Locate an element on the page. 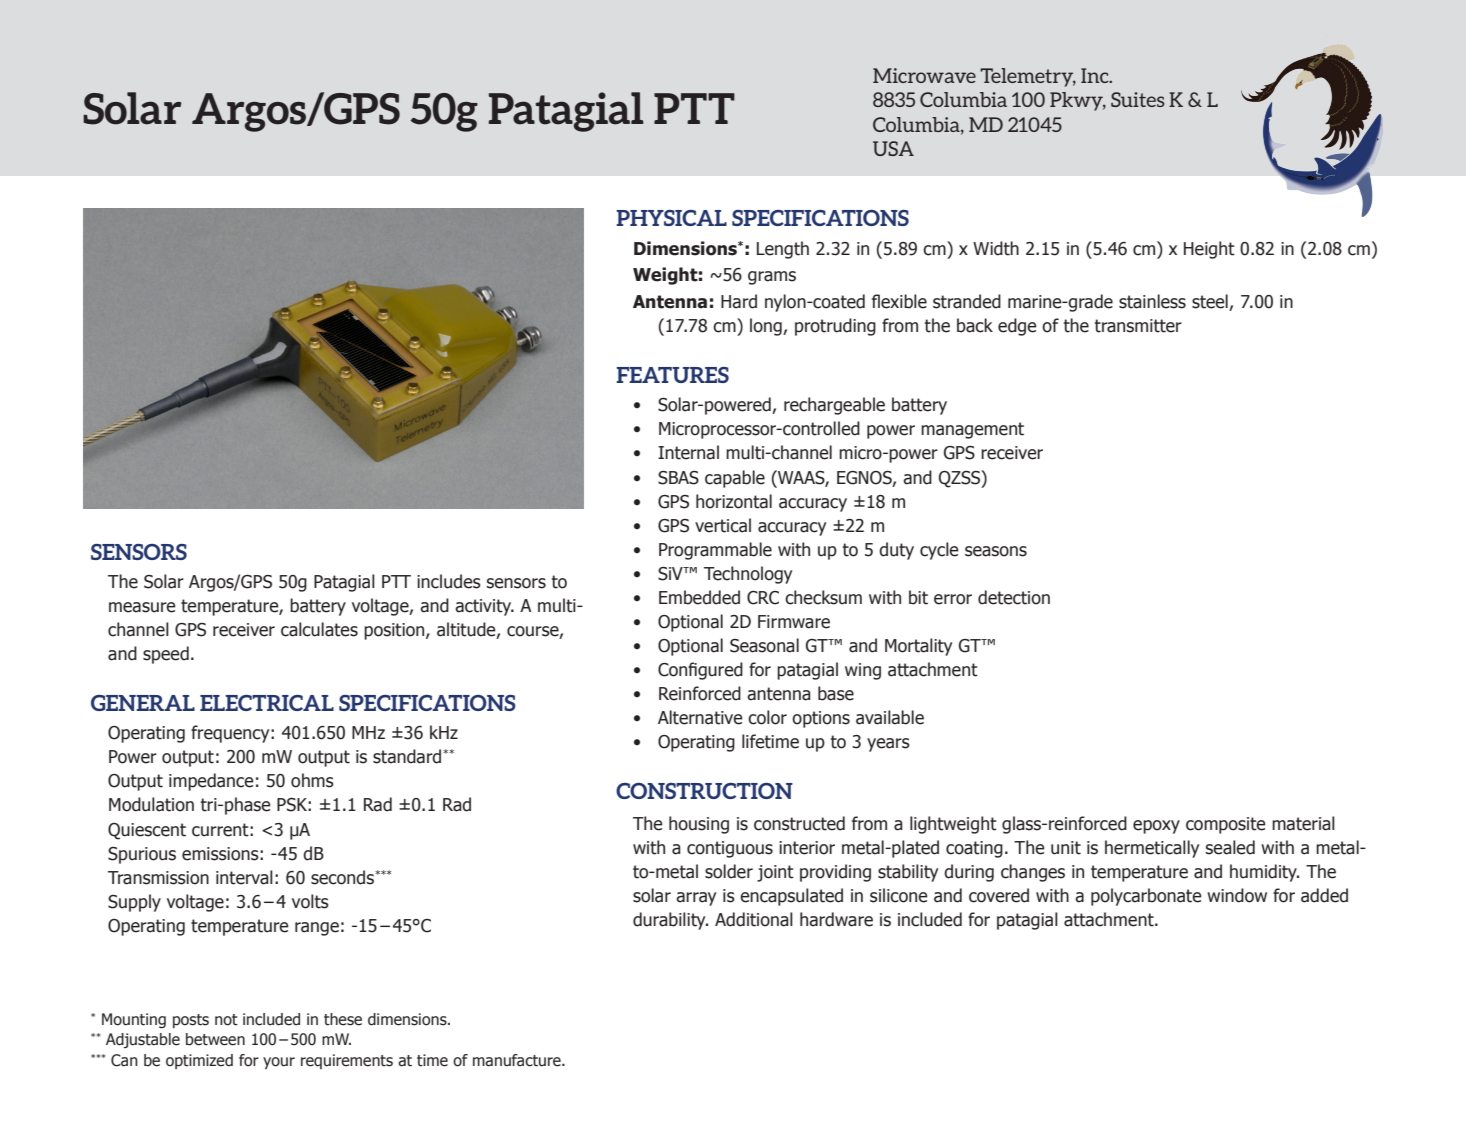  Suites is located at coordinates (1138, 99).
